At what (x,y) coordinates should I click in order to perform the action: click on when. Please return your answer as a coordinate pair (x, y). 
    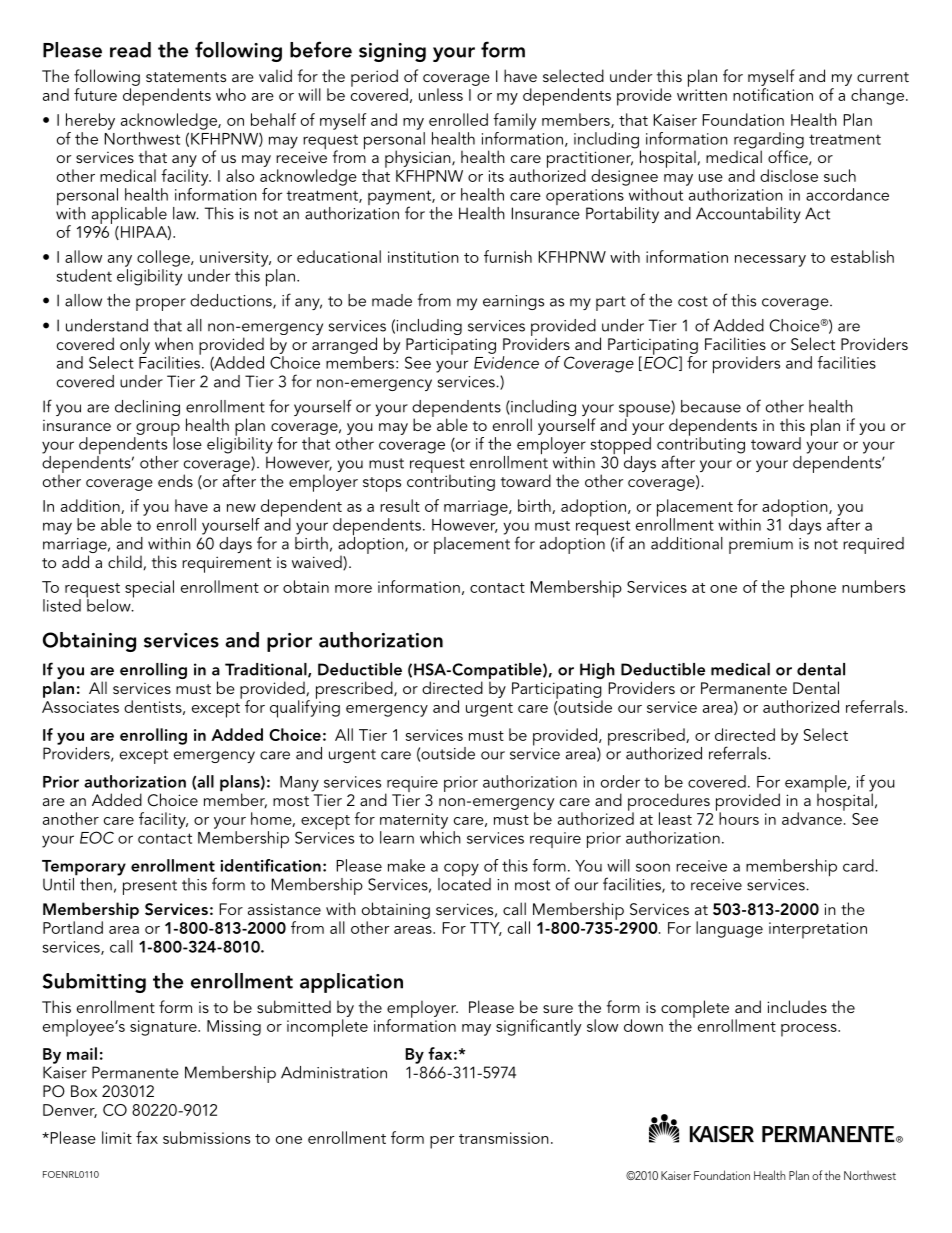
    Looking at the image, I should click on (174, 343).
